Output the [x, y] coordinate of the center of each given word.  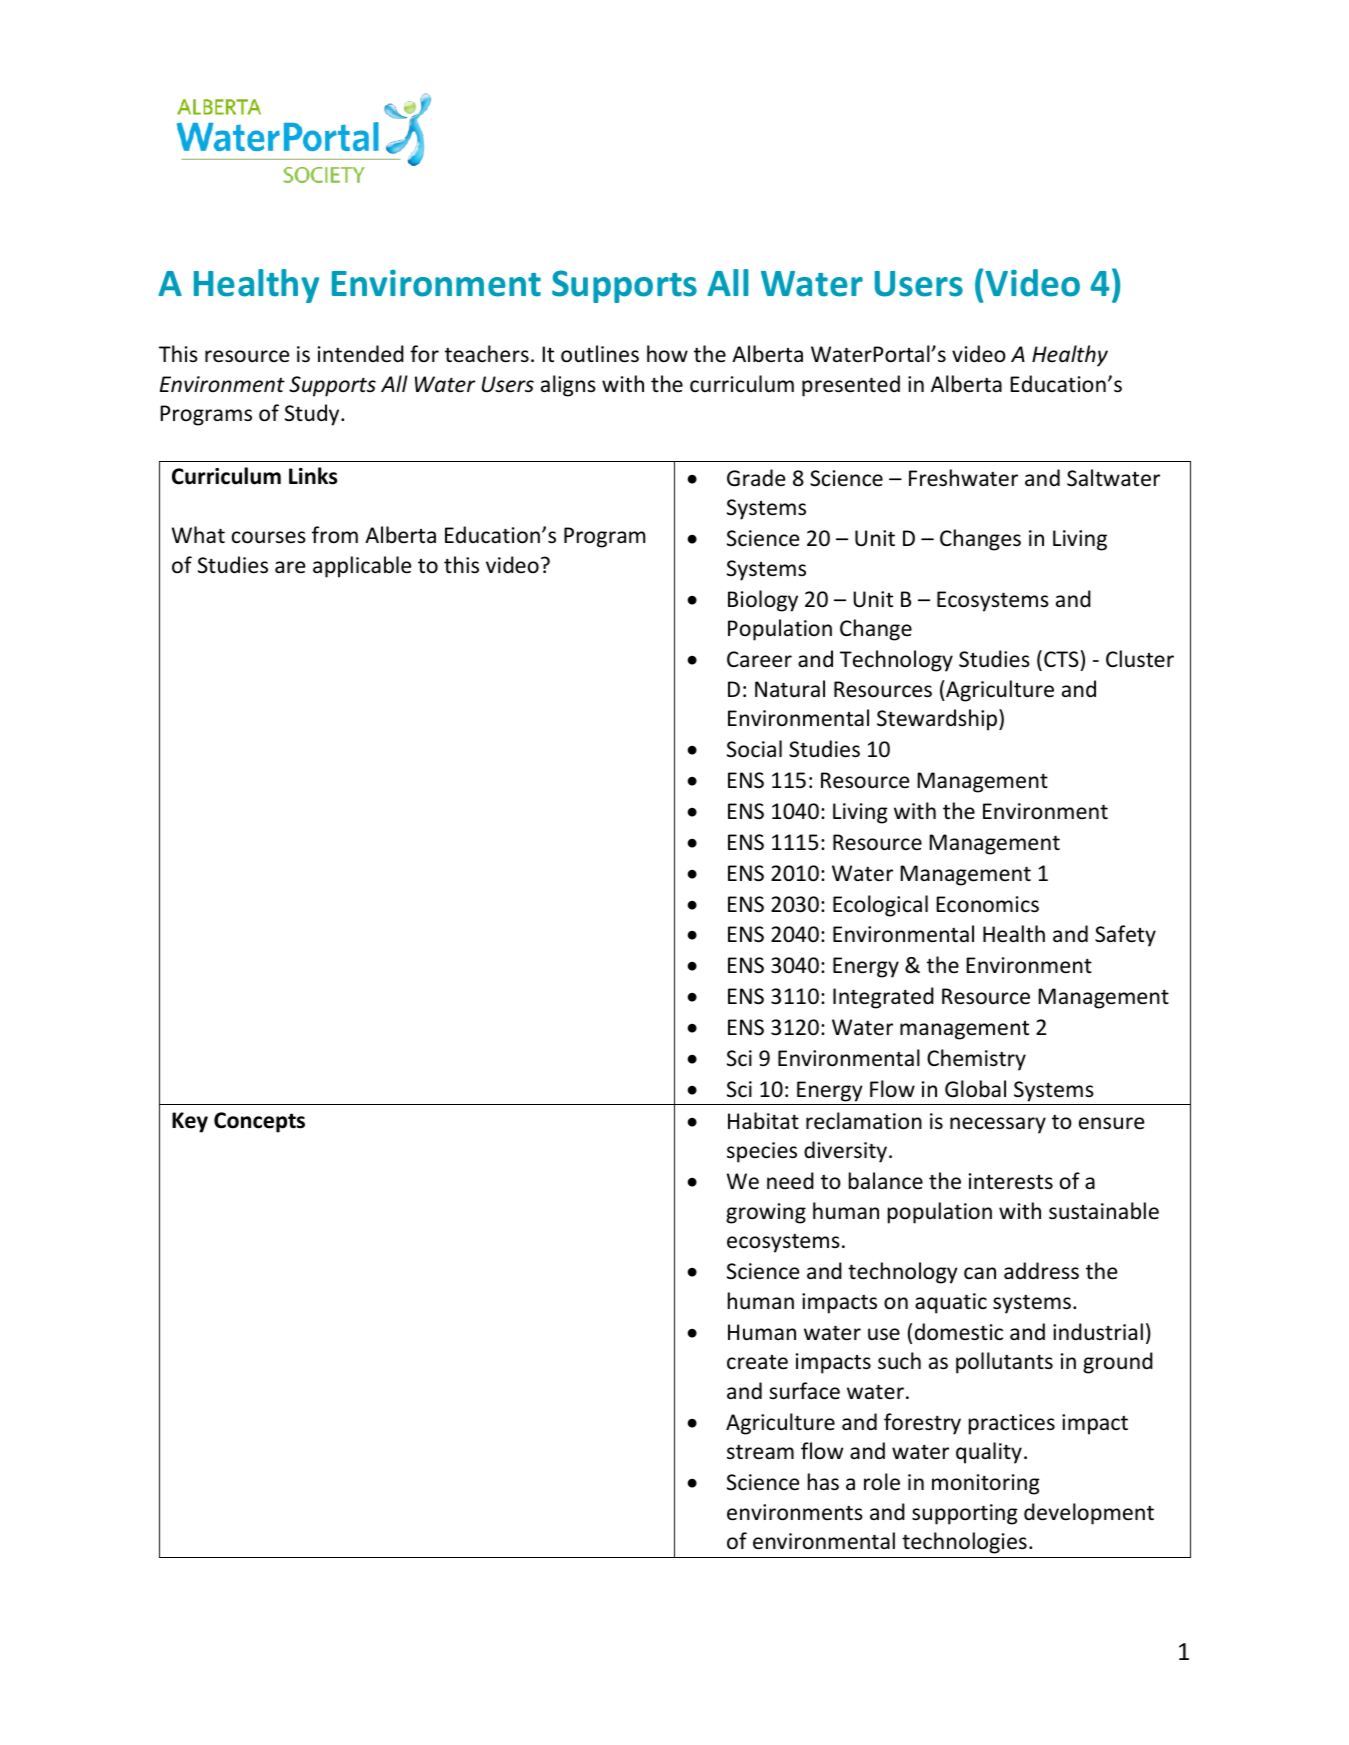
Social [754, 749]
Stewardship [938, 720]
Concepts [259, 1122]
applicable [362, 567]
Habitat [763, 1120]
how [667, 353]
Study [313, 415]
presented [851, 386]
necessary [998, 1125]
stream [760, 1452]
